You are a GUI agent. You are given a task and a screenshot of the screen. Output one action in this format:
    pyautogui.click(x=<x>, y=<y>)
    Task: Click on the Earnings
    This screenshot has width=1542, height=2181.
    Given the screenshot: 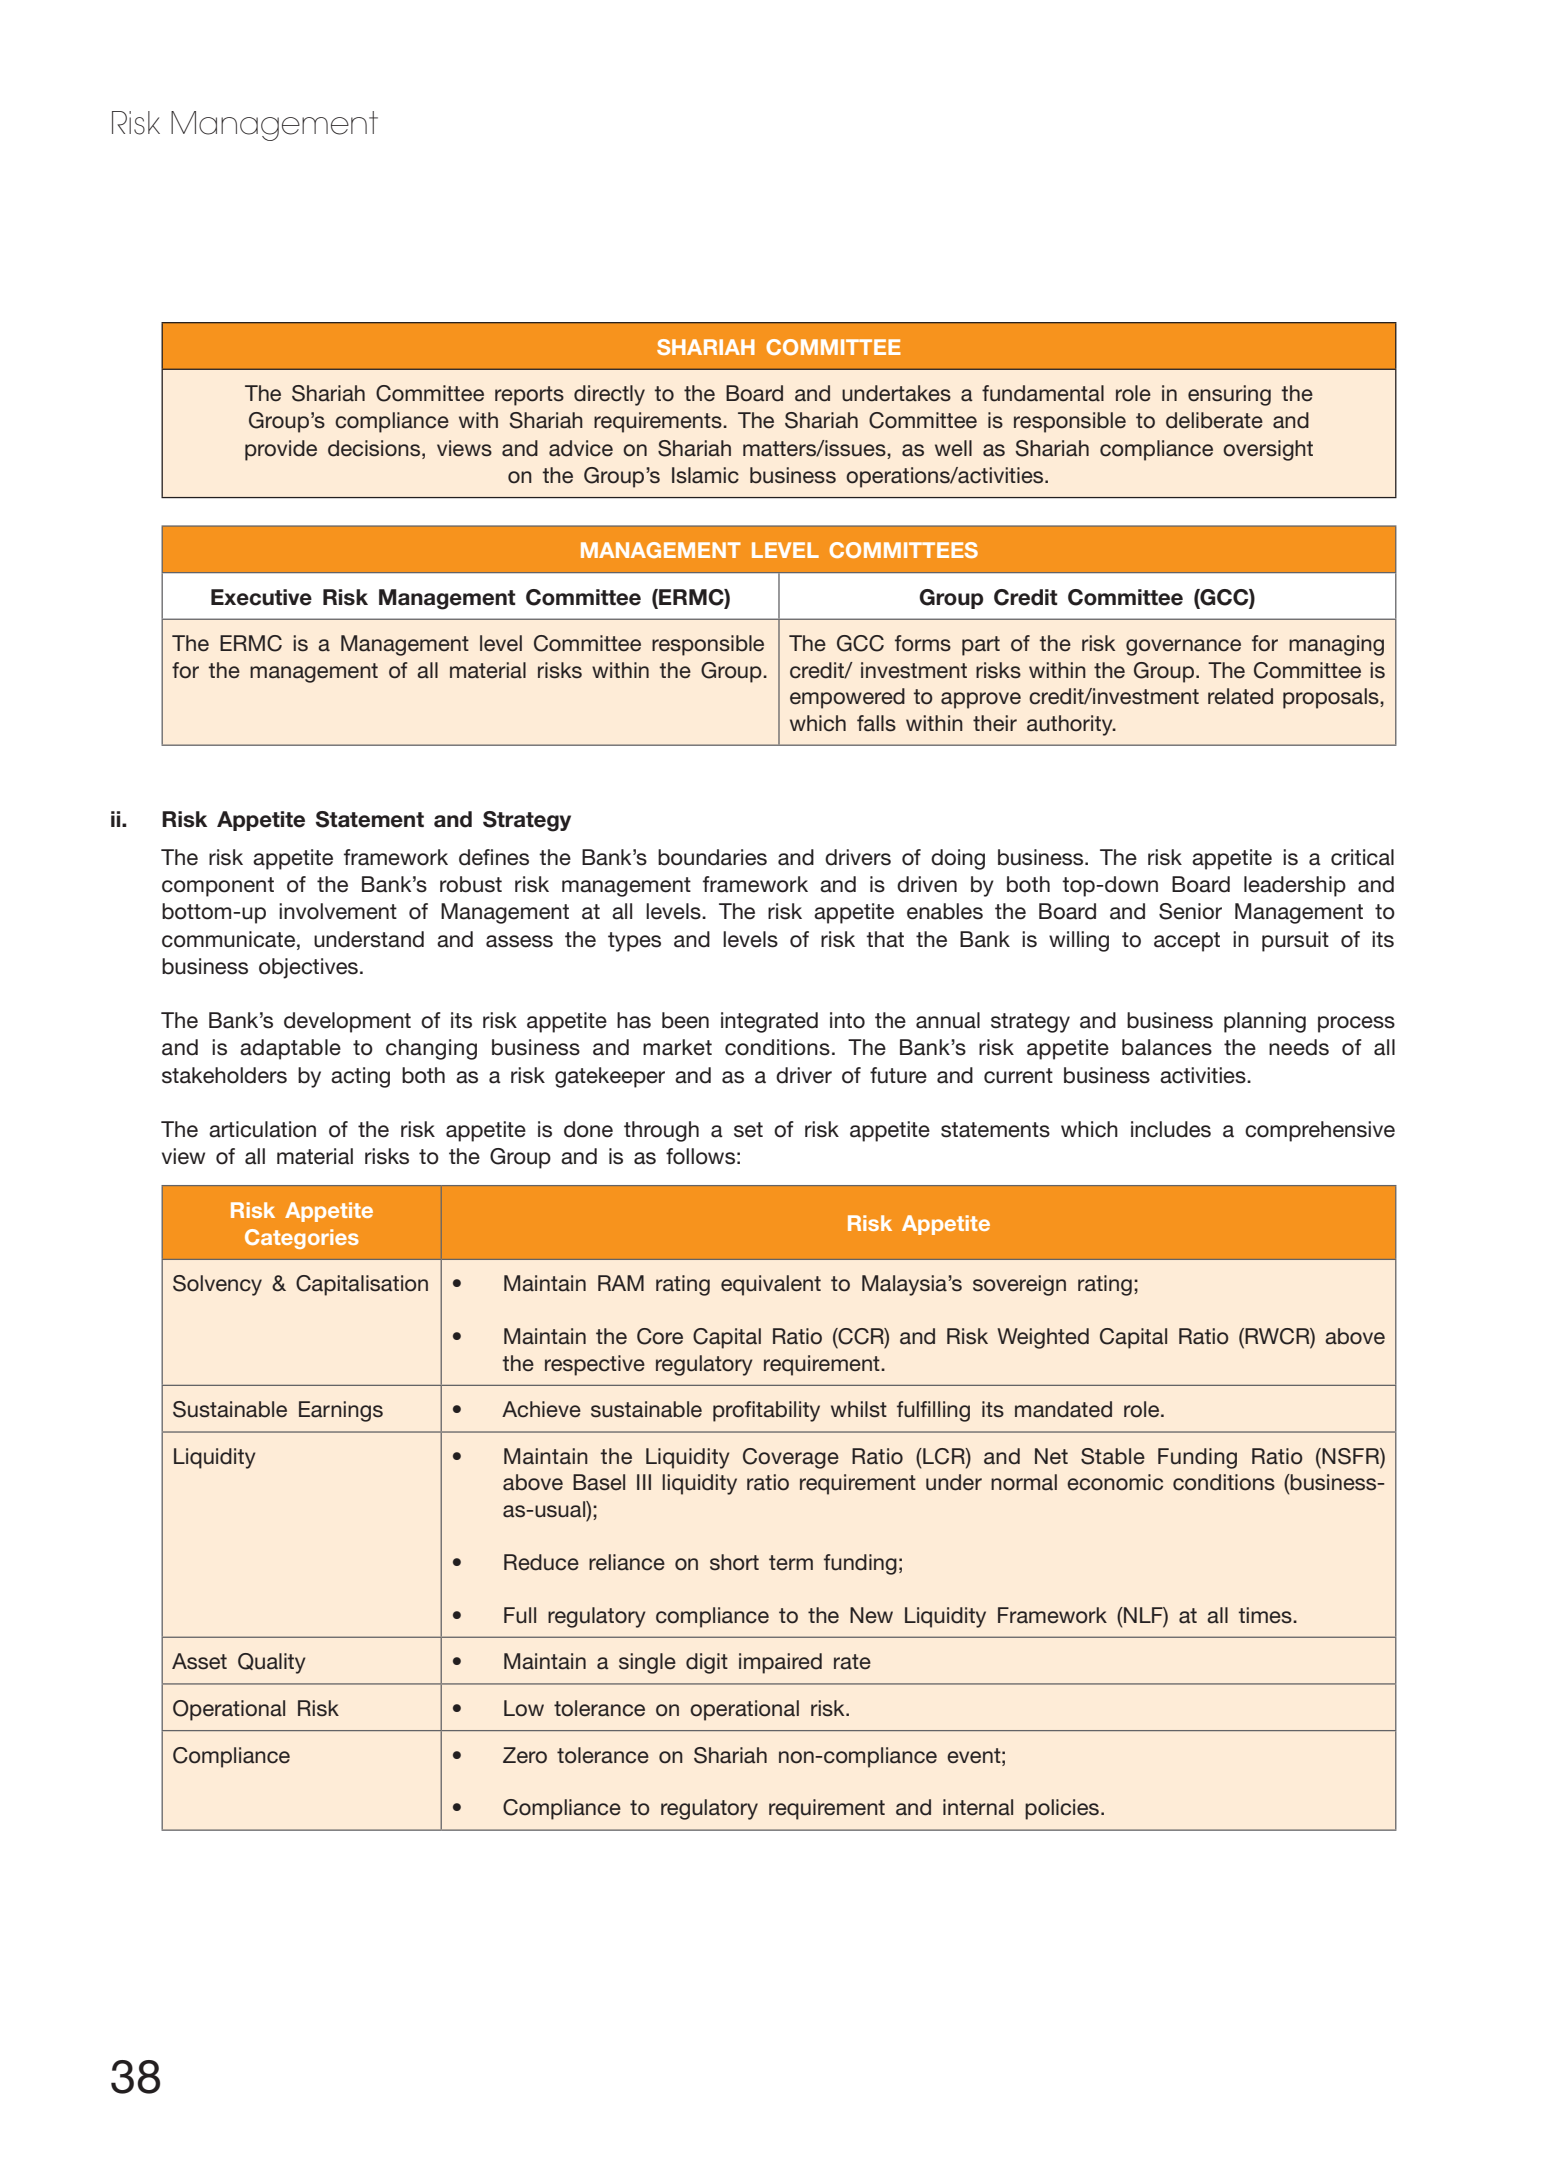 What is the action you would take?
    pyautogui.click(x=341, y=1411)
